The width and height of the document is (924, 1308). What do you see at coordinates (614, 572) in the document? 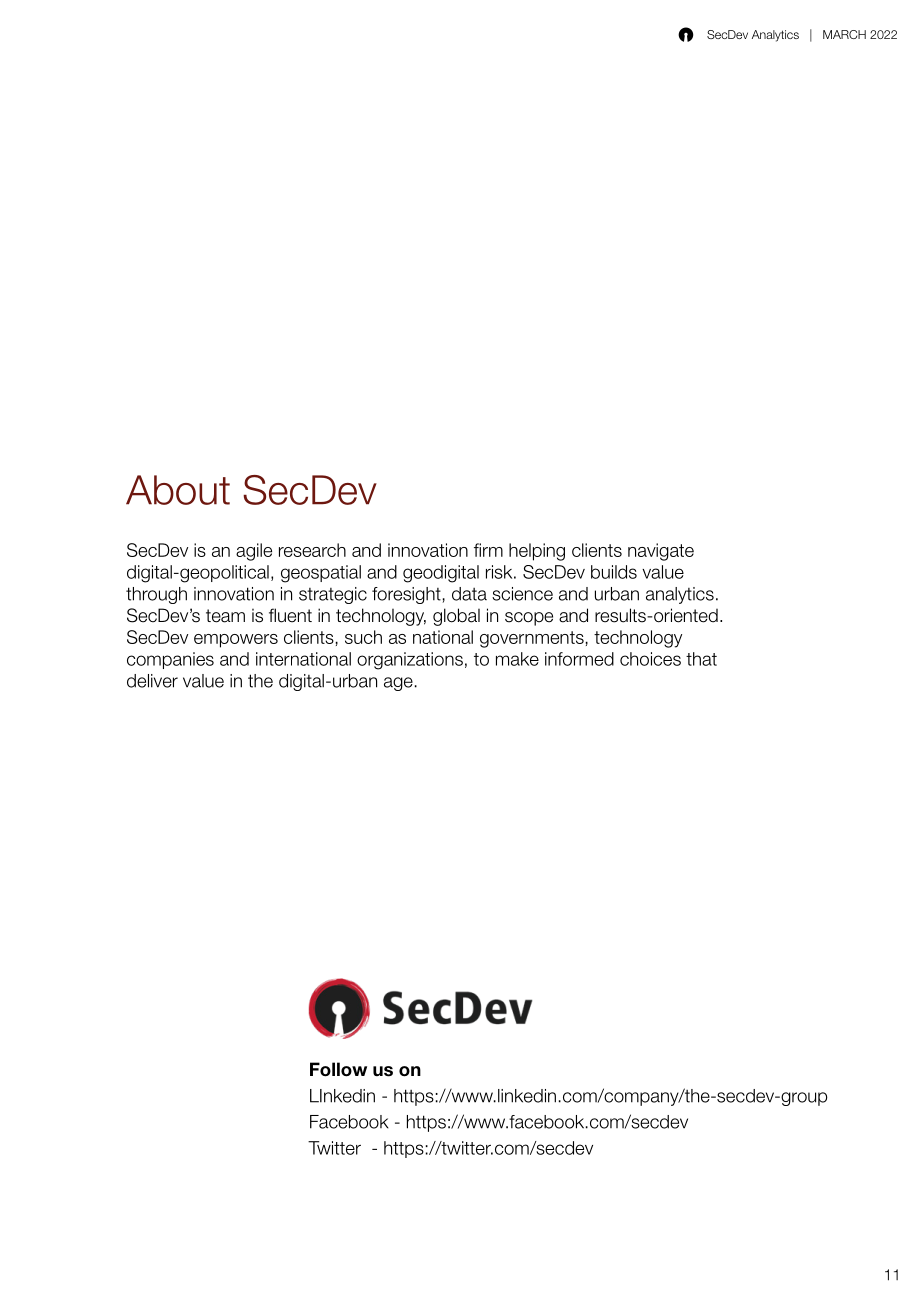
I see `builds` at bounding box center [614, 572].
